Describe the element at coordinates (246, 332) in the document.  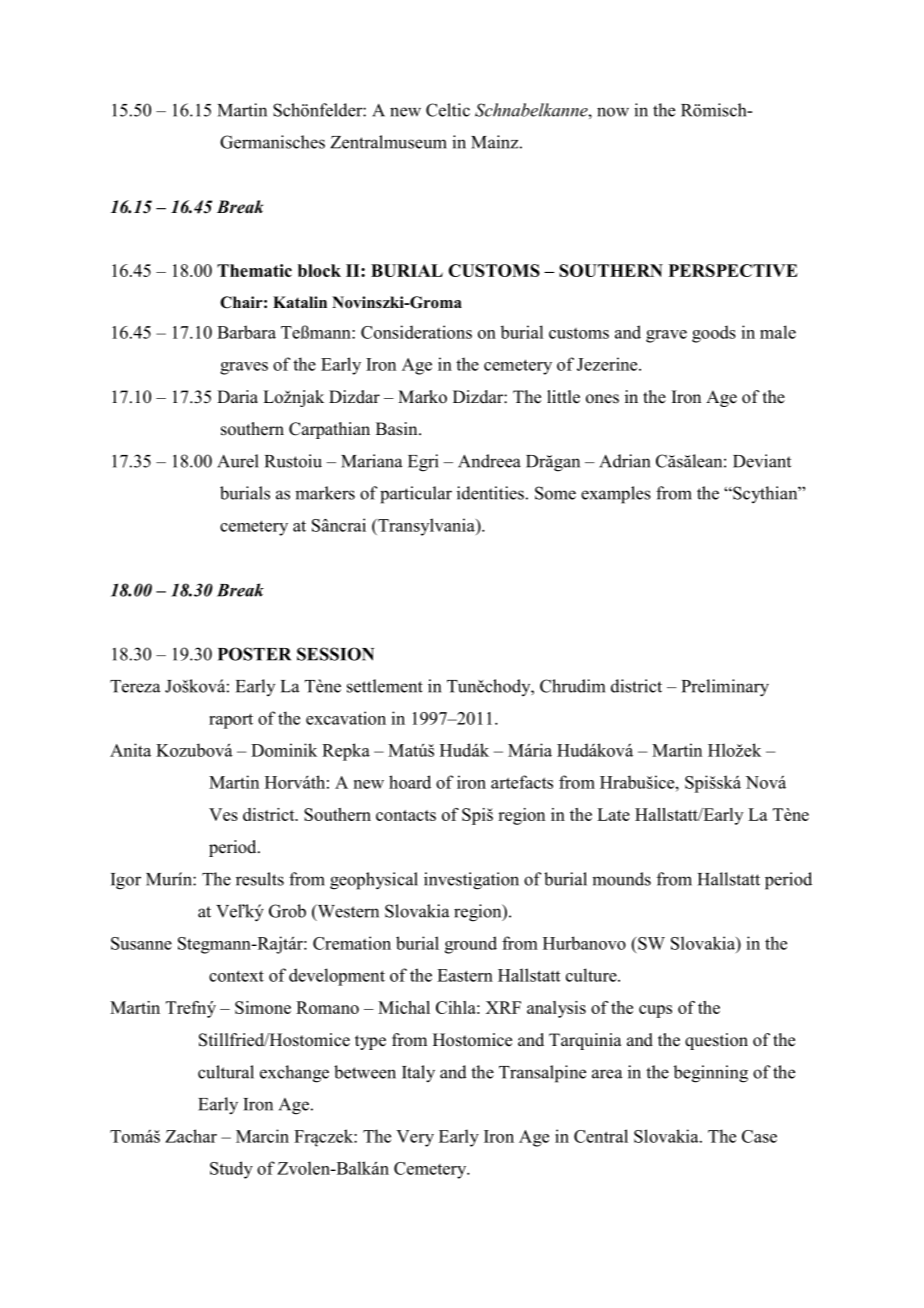
I see `Barbara` at that location.
